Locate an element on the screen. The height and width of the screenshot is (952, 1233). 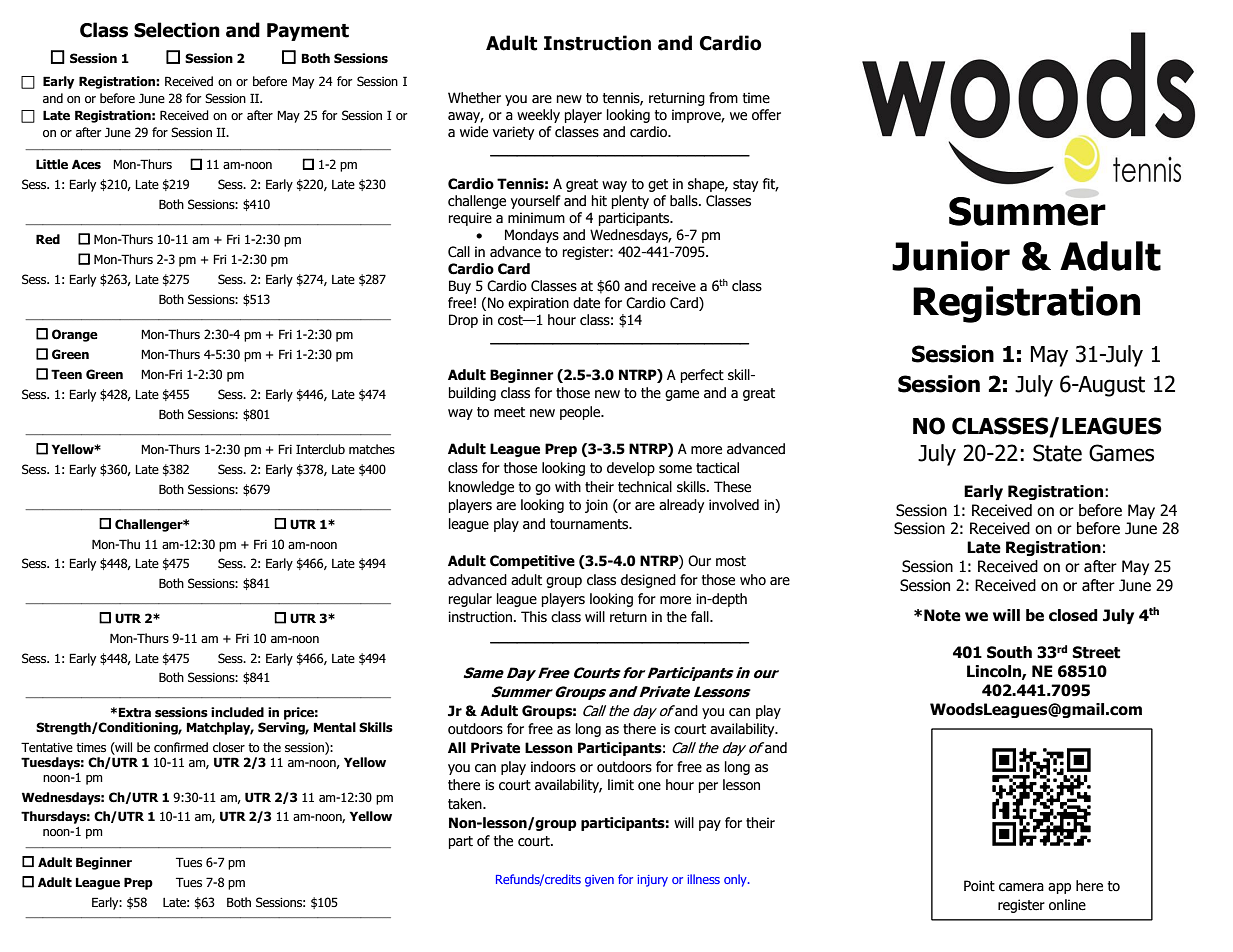
given is located at coordinates (599, 881).
